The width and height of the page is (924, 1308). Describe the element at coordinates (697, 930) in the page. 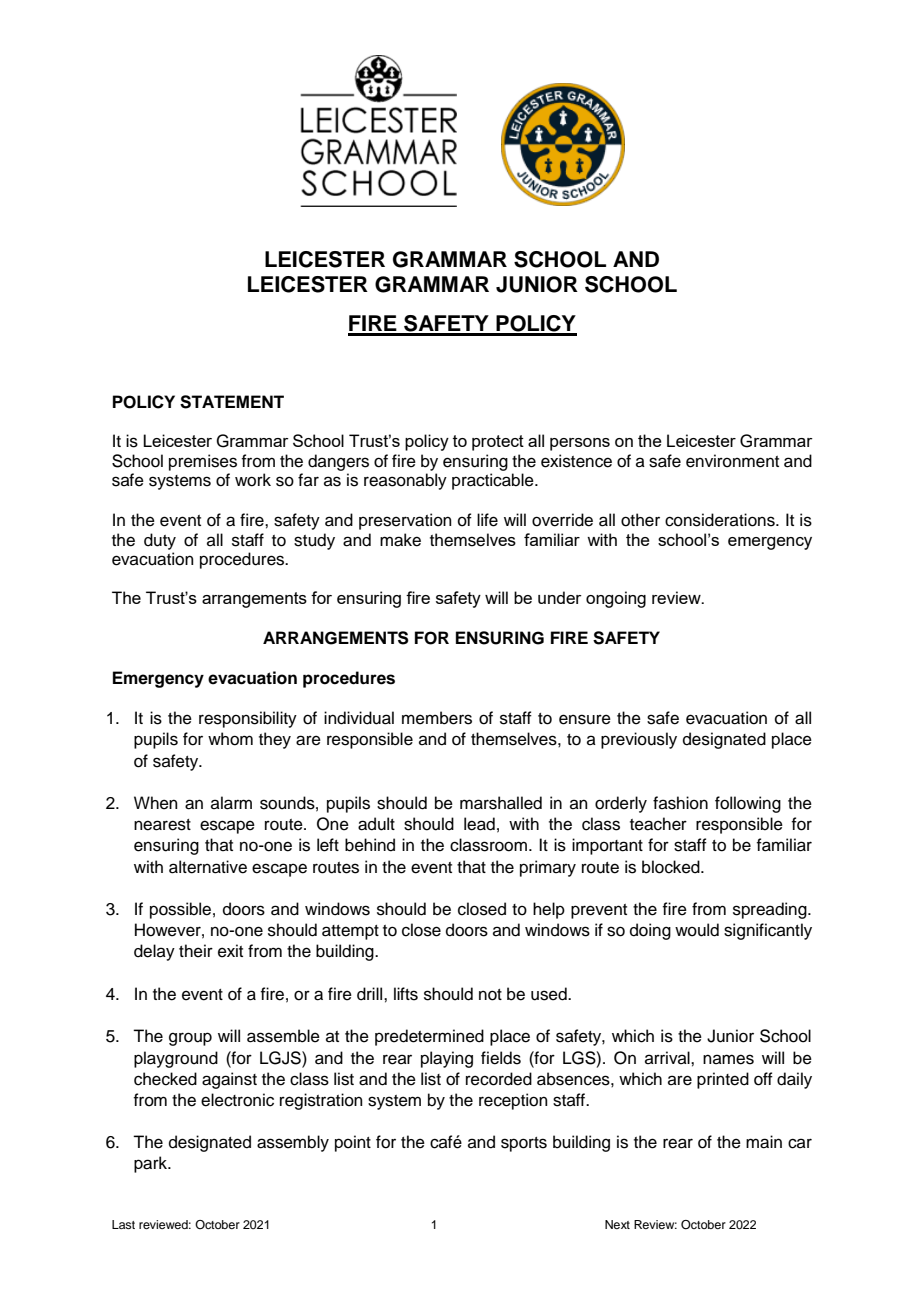

I see `would` at that location.
